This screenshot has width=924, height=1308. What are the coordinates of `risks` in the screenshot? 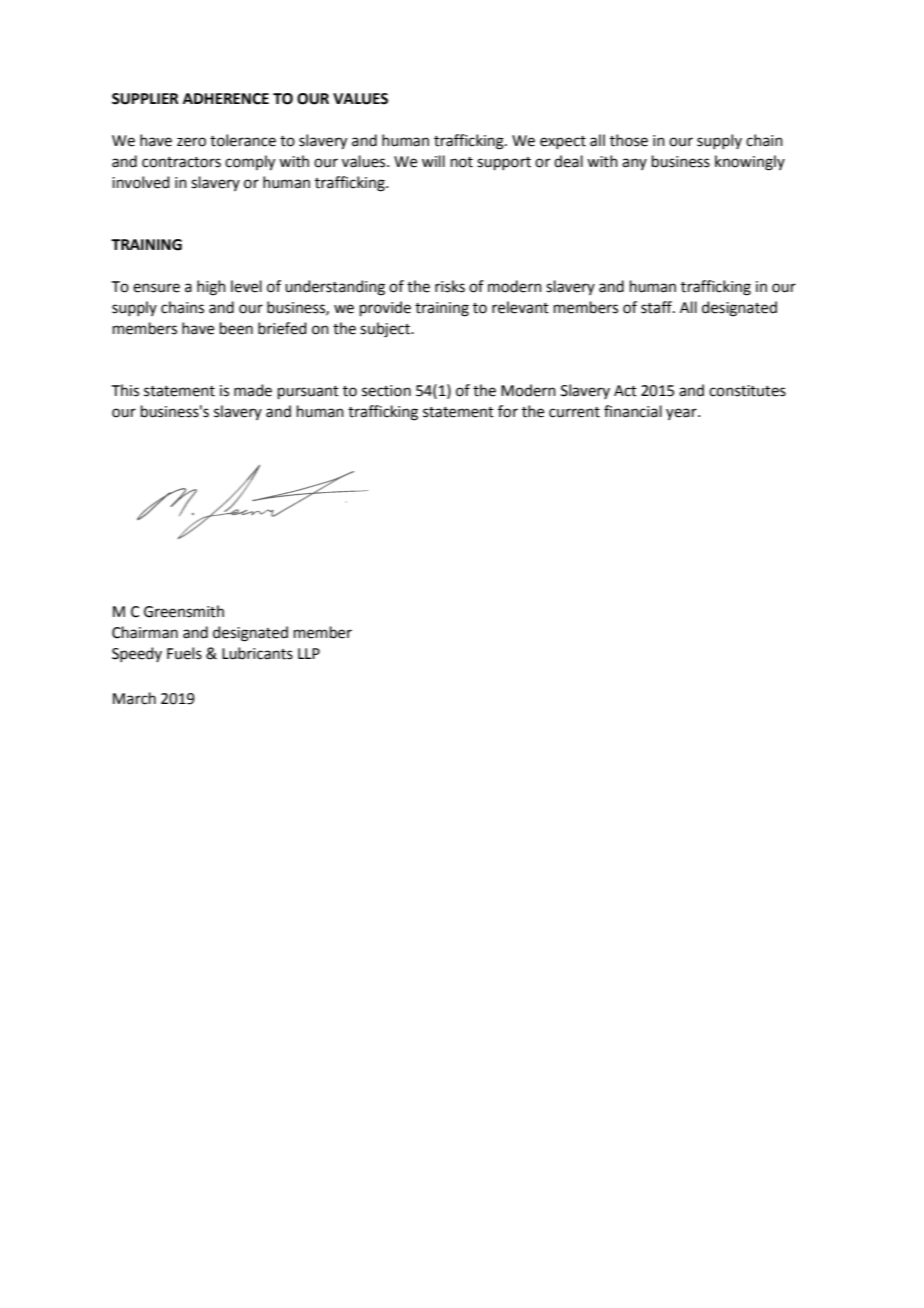 It's located at (450, 286).
